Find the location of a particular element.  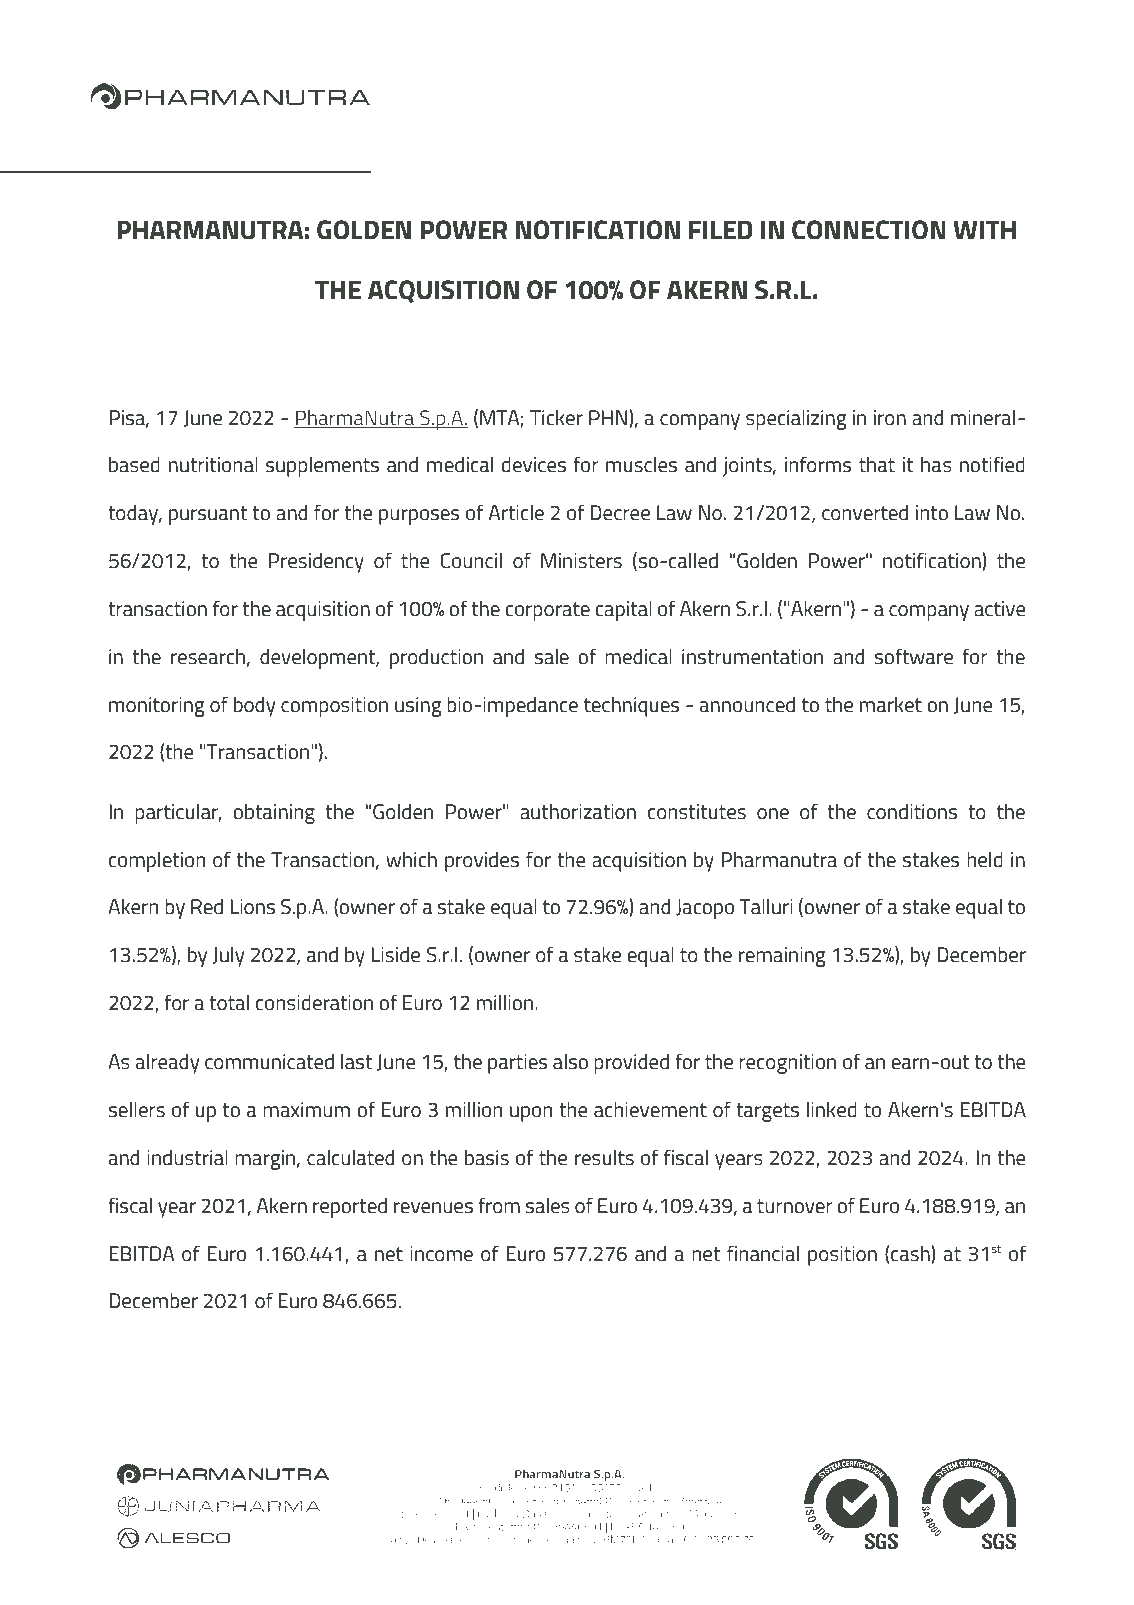

converted is located at coordinates (865, 513).
